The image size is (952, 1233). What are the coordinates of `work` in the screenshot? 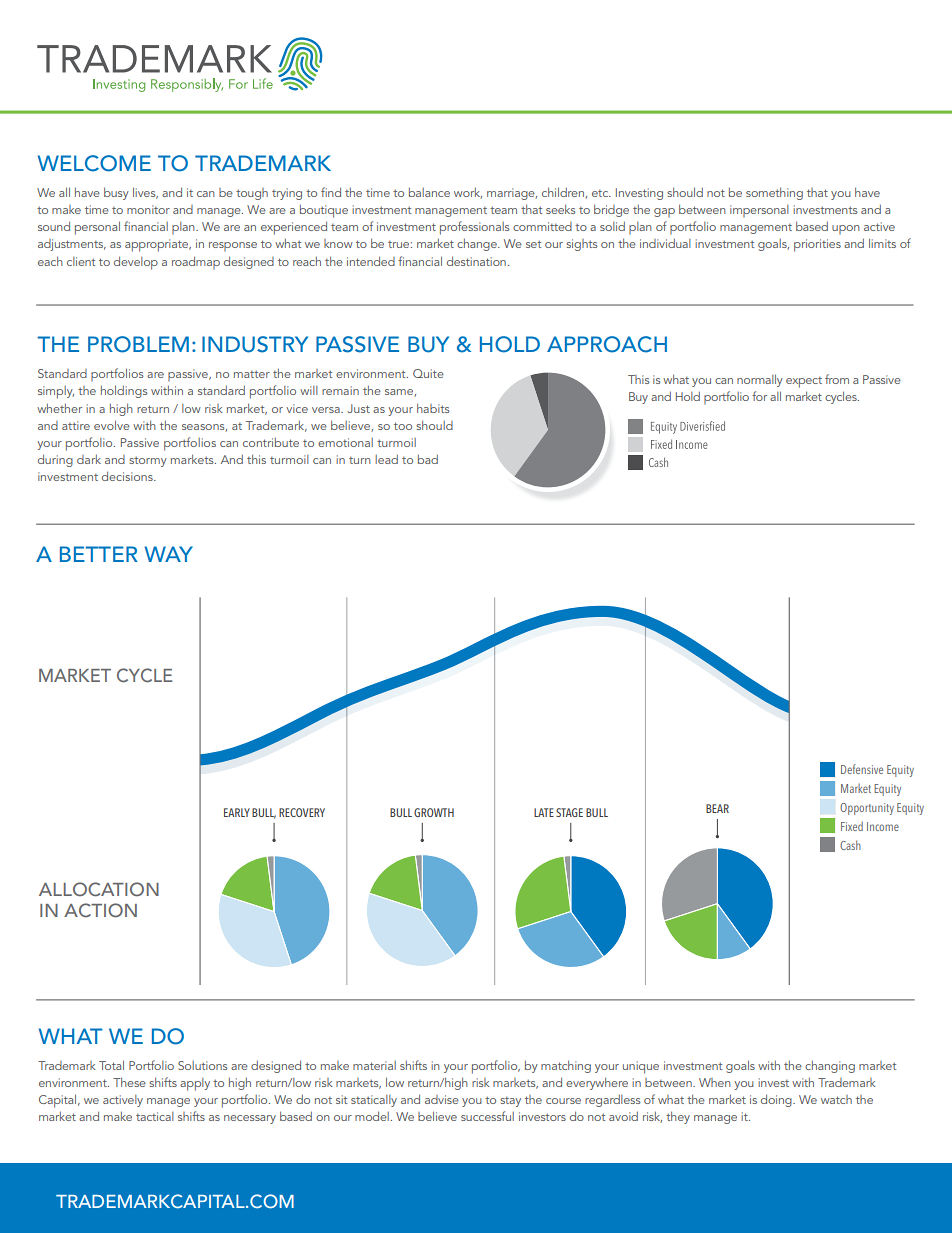 It's located at (468, 193).
